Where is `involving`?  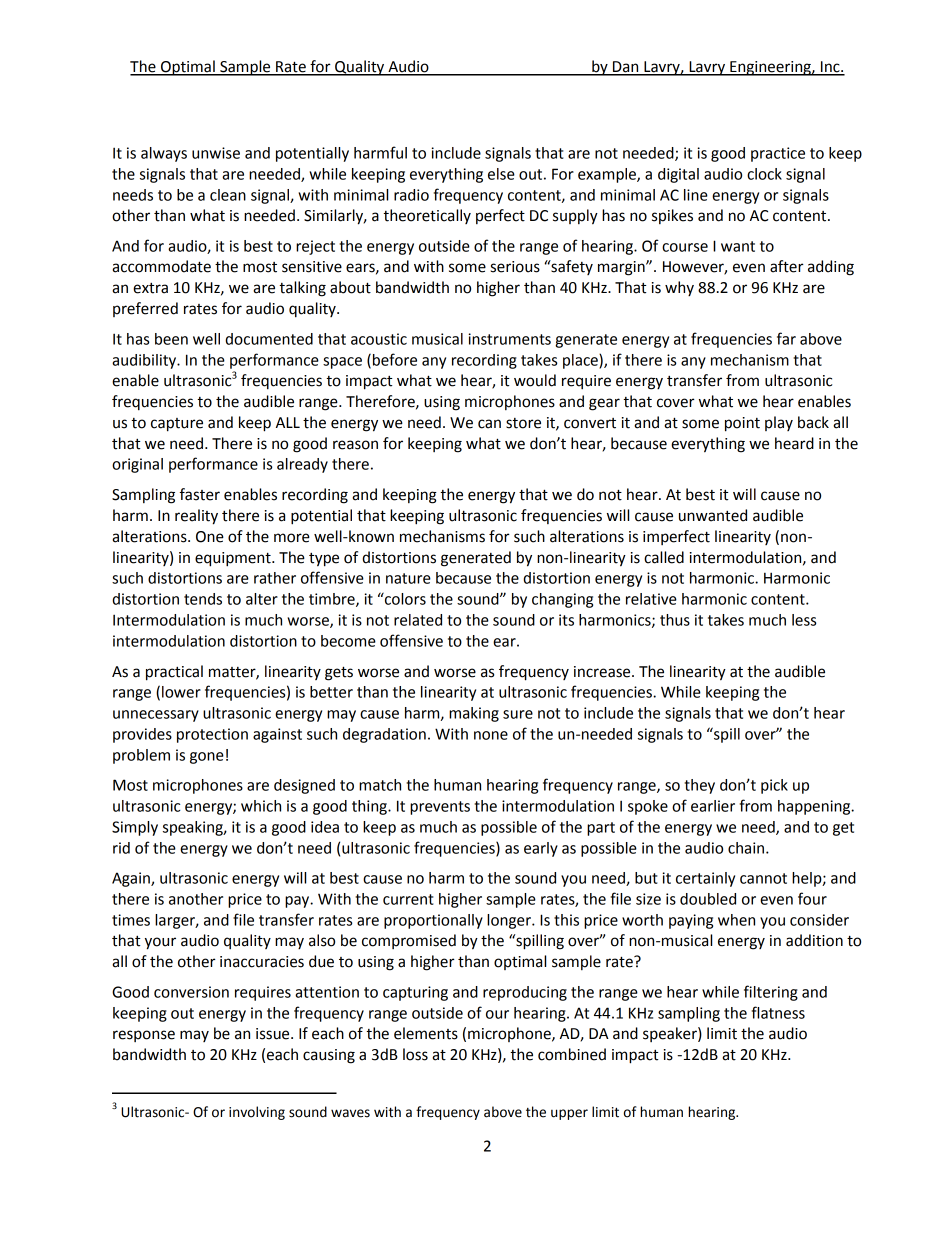 involving is located at coordinates (257, 1113).
